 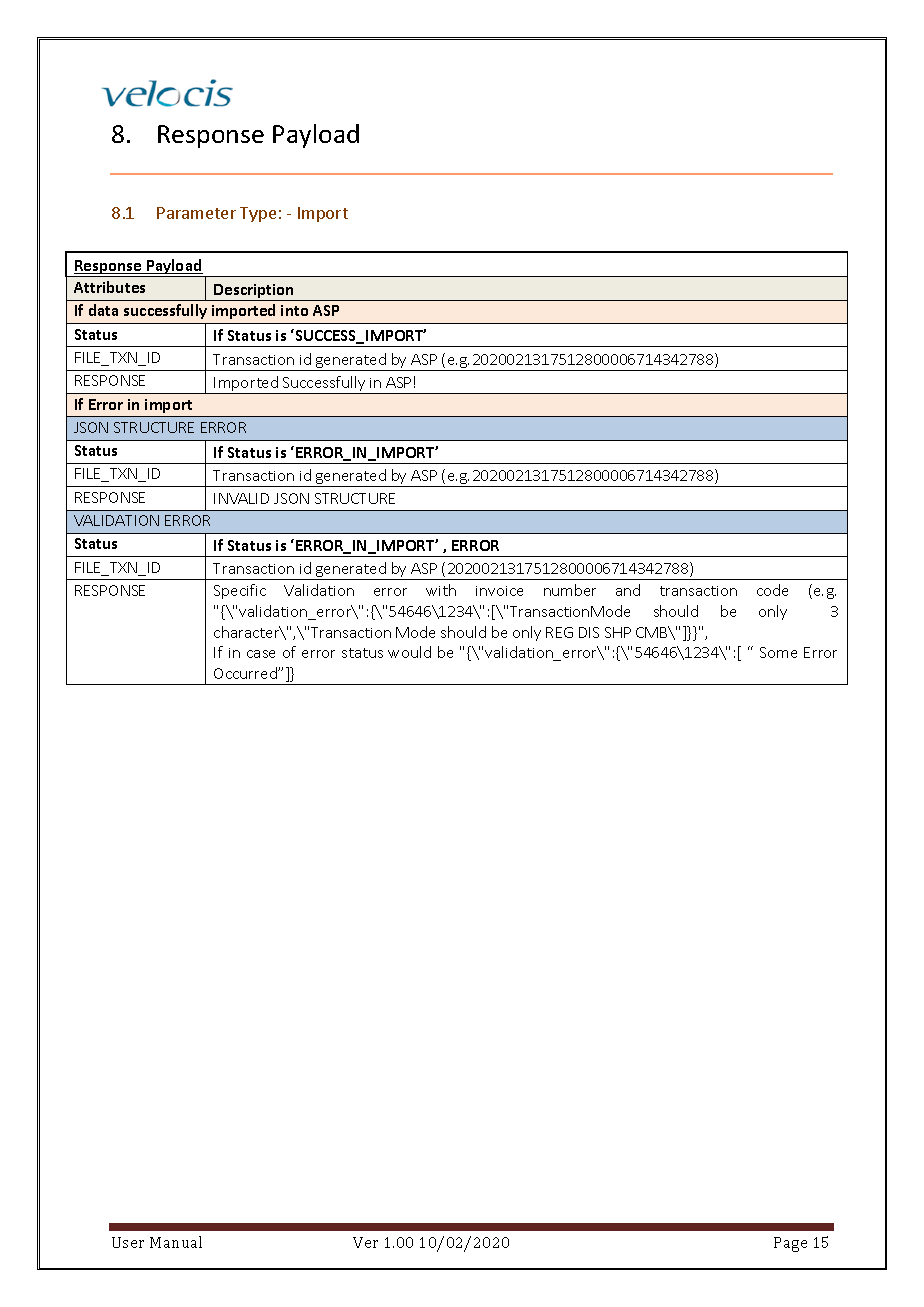 I want to click on would, so click(x=409, y=652).
